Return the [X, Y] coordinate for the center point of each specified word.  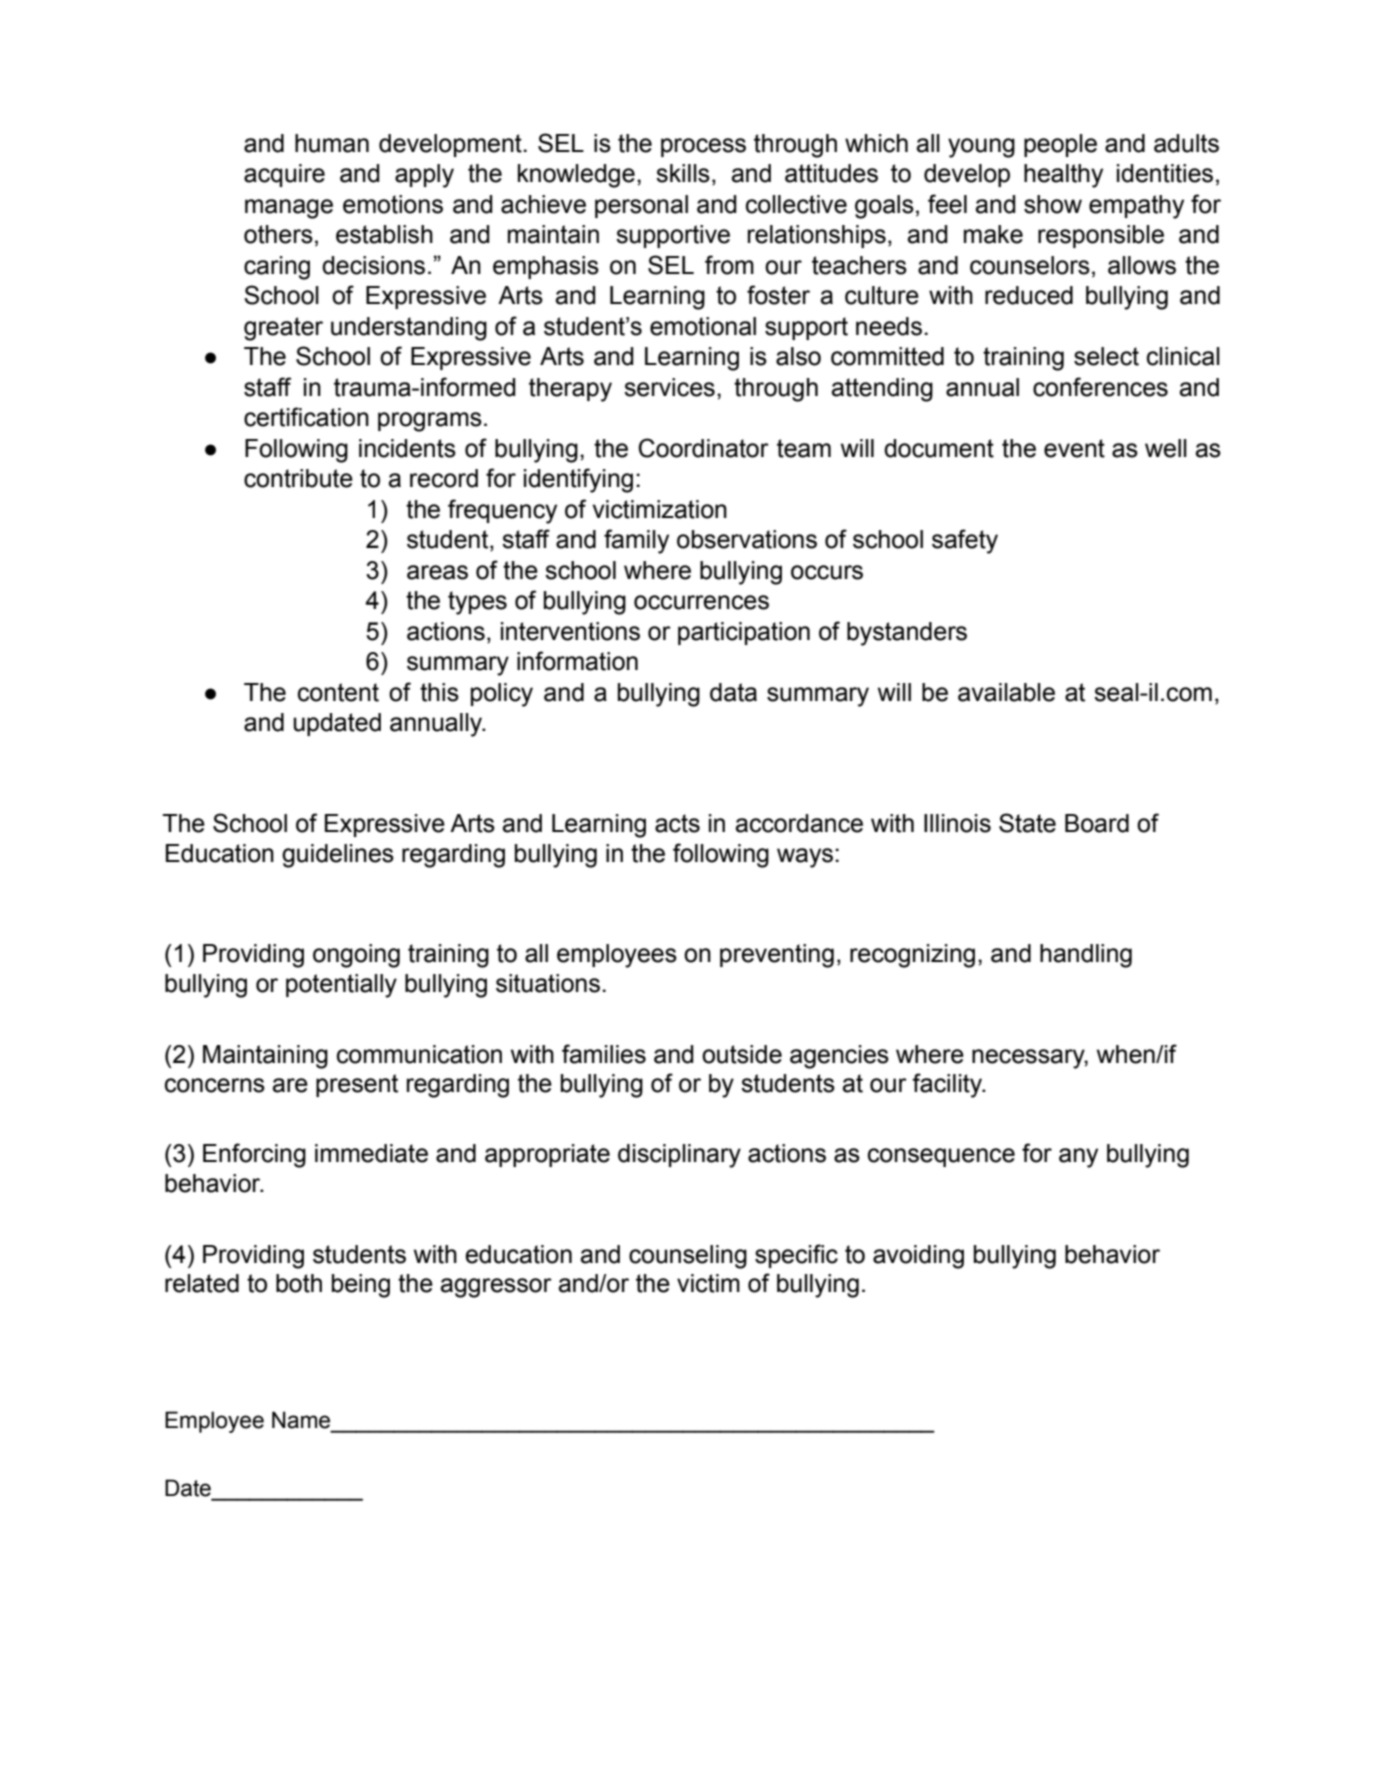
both [299, 1283]
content [338, 692]
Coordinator [704, 448]
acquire [284, 175]
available [1006, 692]
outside [742, 1054]
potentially [341, 986]
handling [1086, 956]
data [733, 692]
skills [683, 173]
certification [306, 417]
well [1166, 448]
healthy [1063, 176]
